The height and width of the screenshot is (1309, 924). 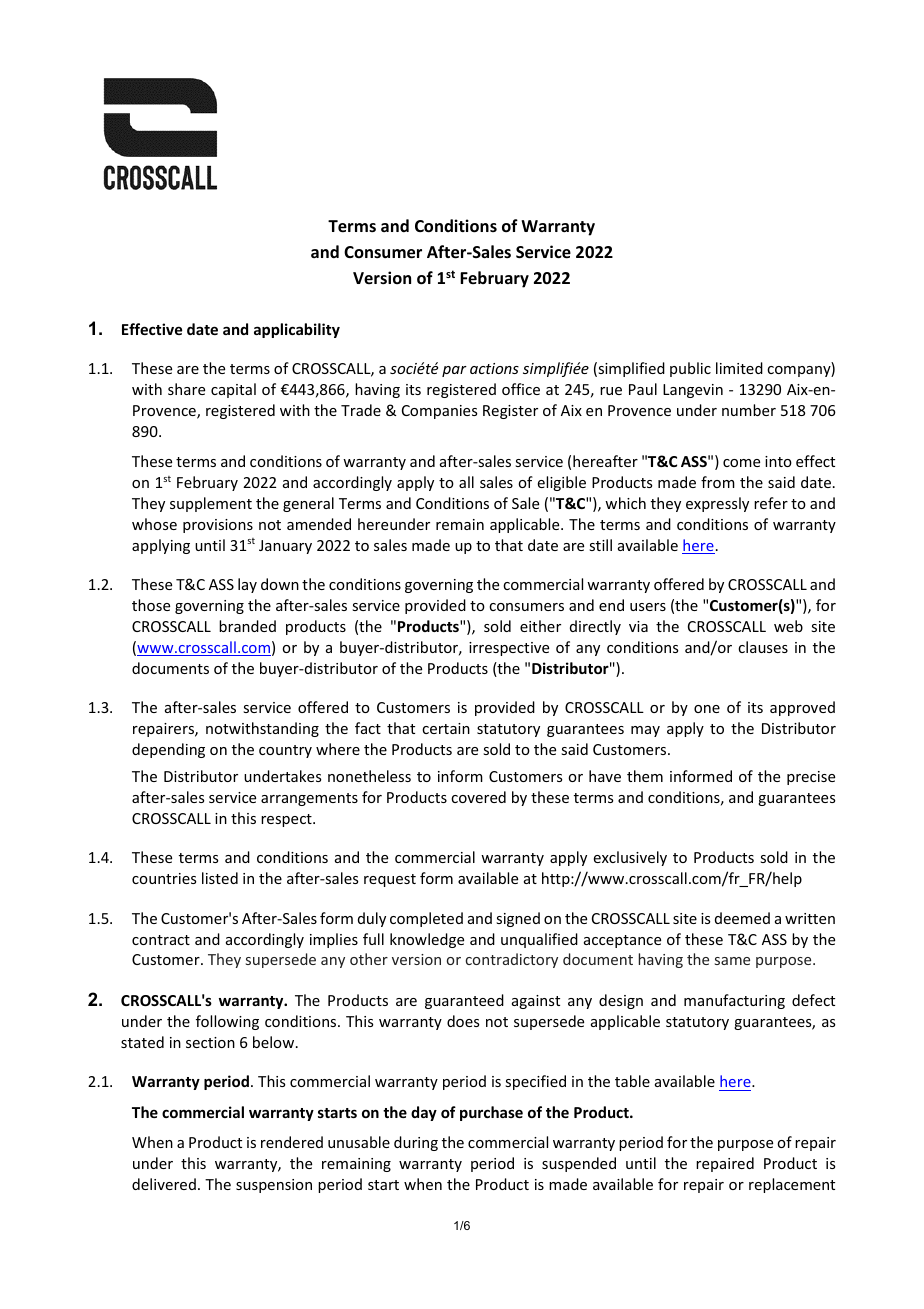 What do you see at coordinates (600, 545) in the screenshot?
I see `still` at bounding box center [600, 545].
